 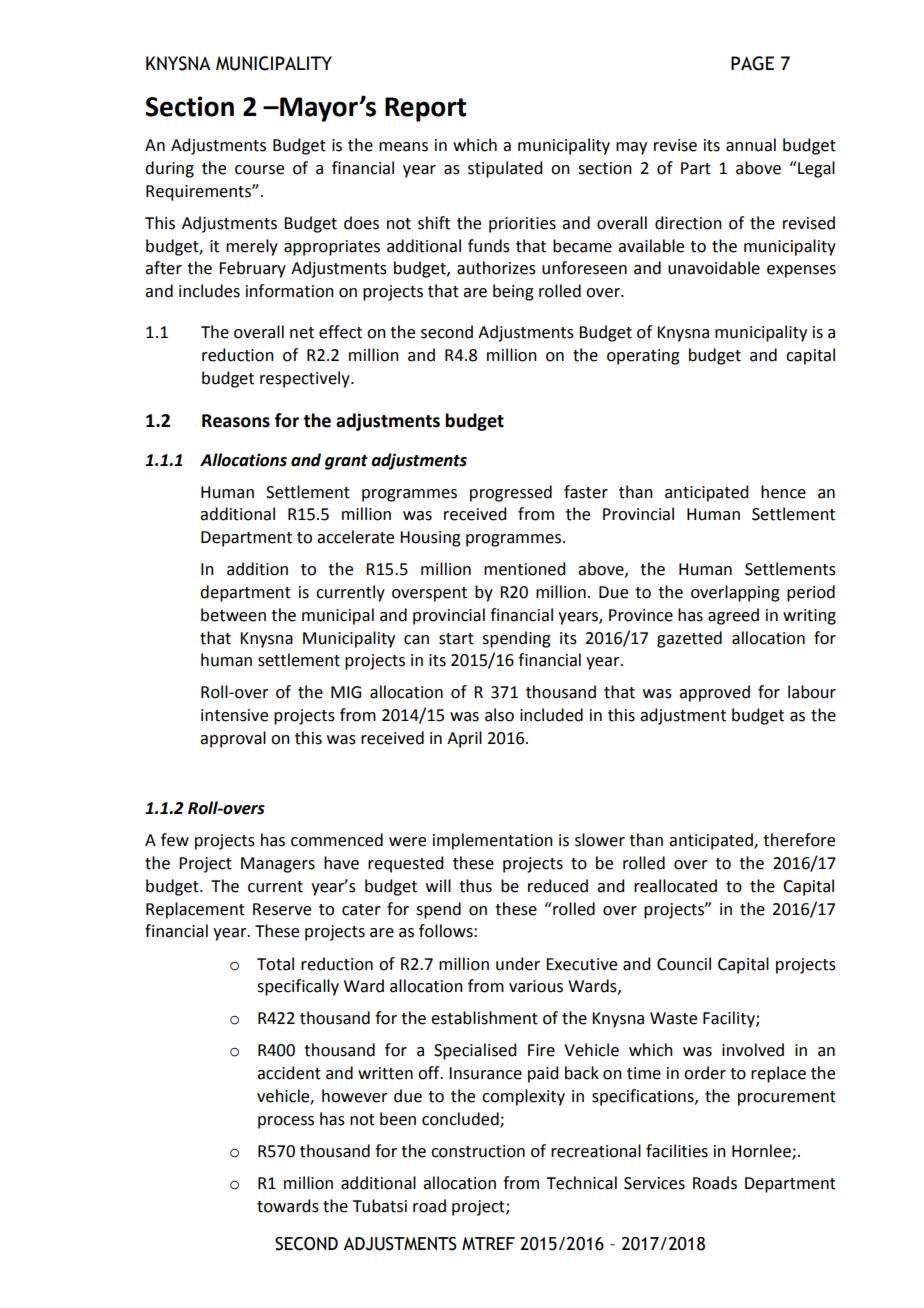 I want to click on Reasons, so click(x=236, y=421).
